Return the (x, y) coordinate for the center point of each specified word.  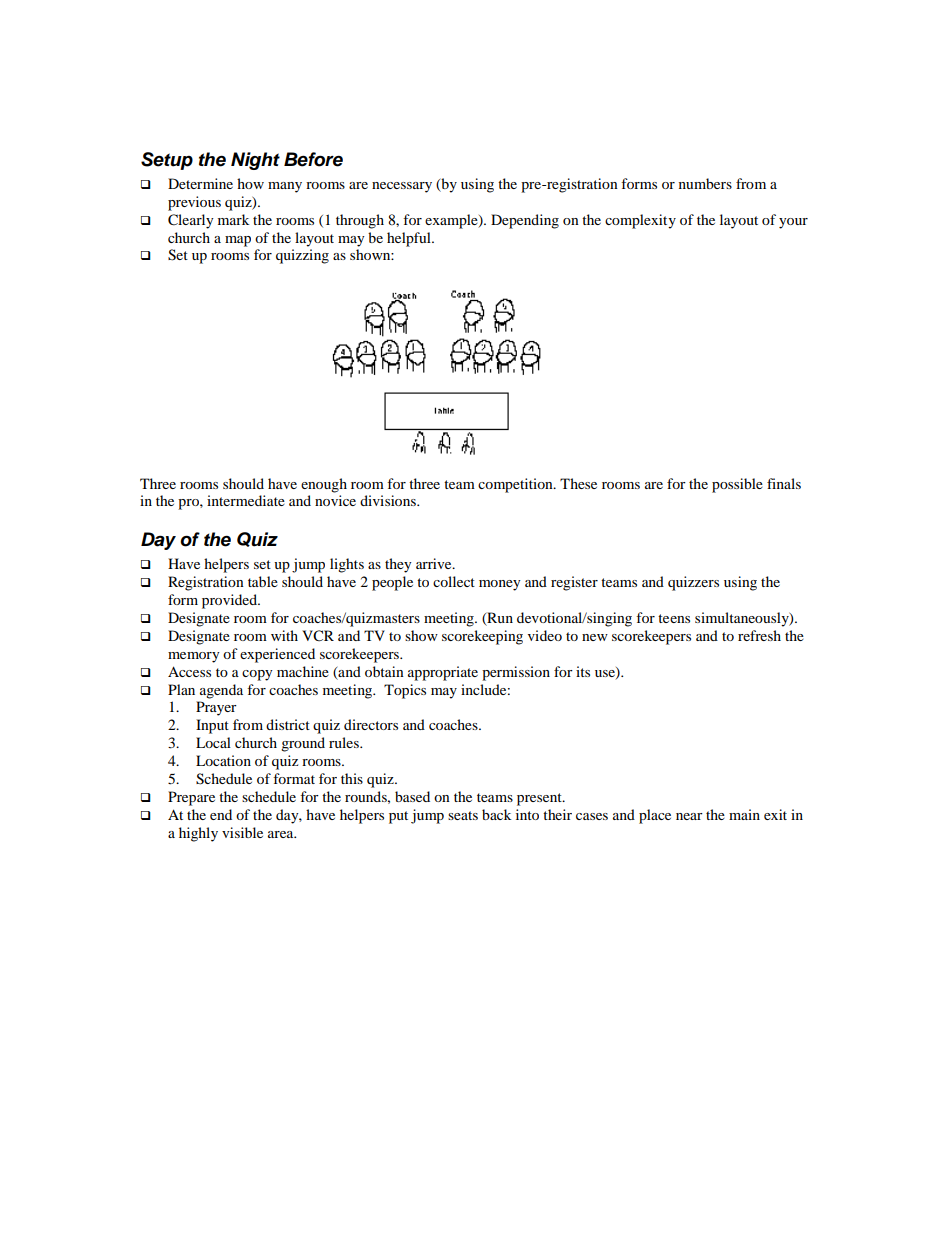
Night (255, 161)
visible (242, 832)
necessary (402, 187)
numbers (705, 183)
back (496, 814)
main (744, 814)
